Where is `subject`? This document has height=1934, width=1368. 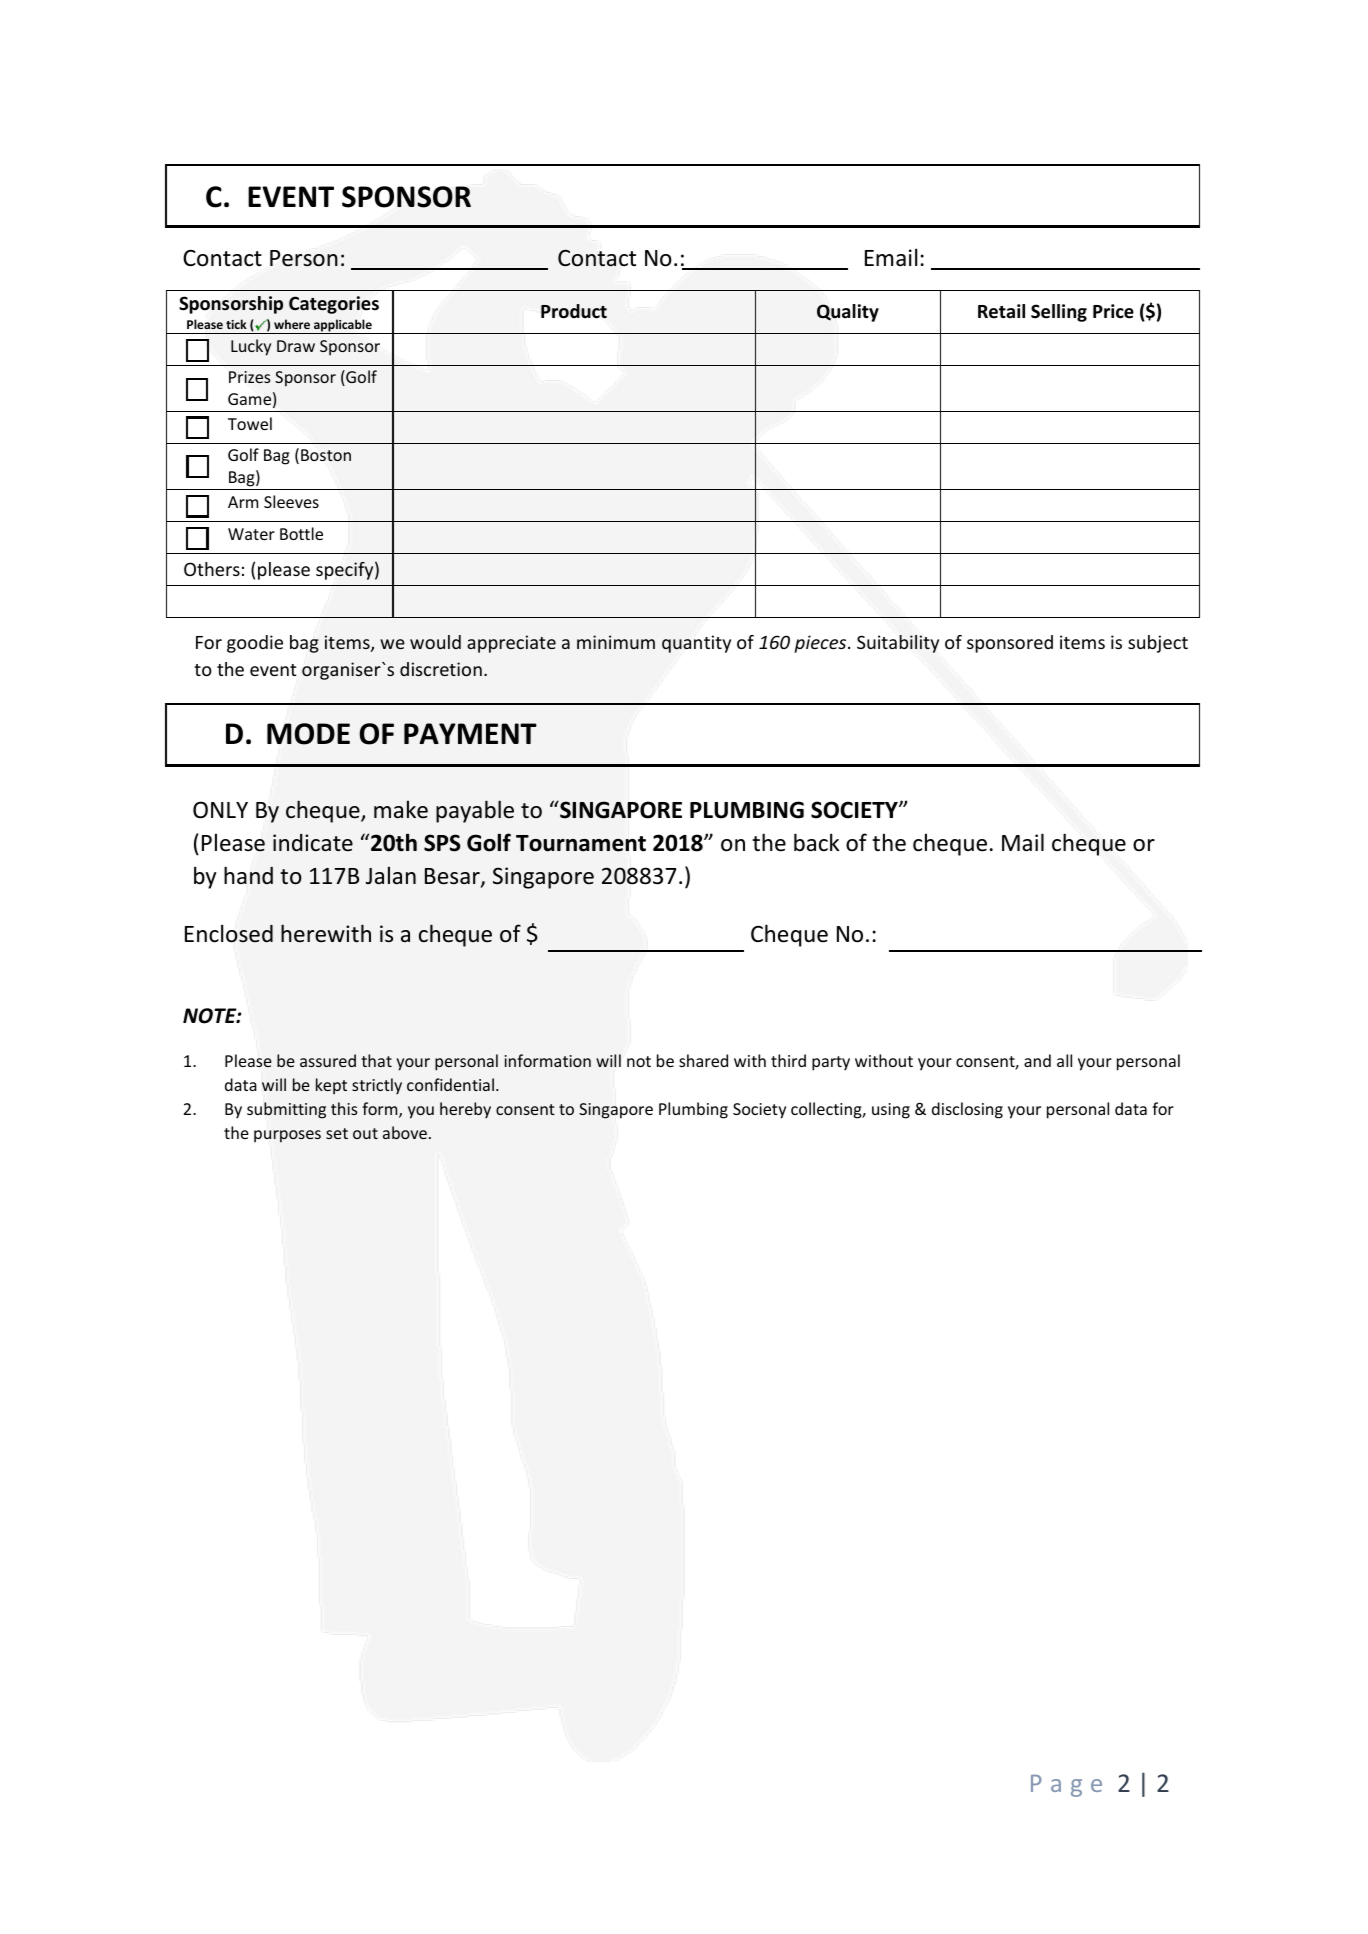
subject is located at coordinates (1158, 644).
